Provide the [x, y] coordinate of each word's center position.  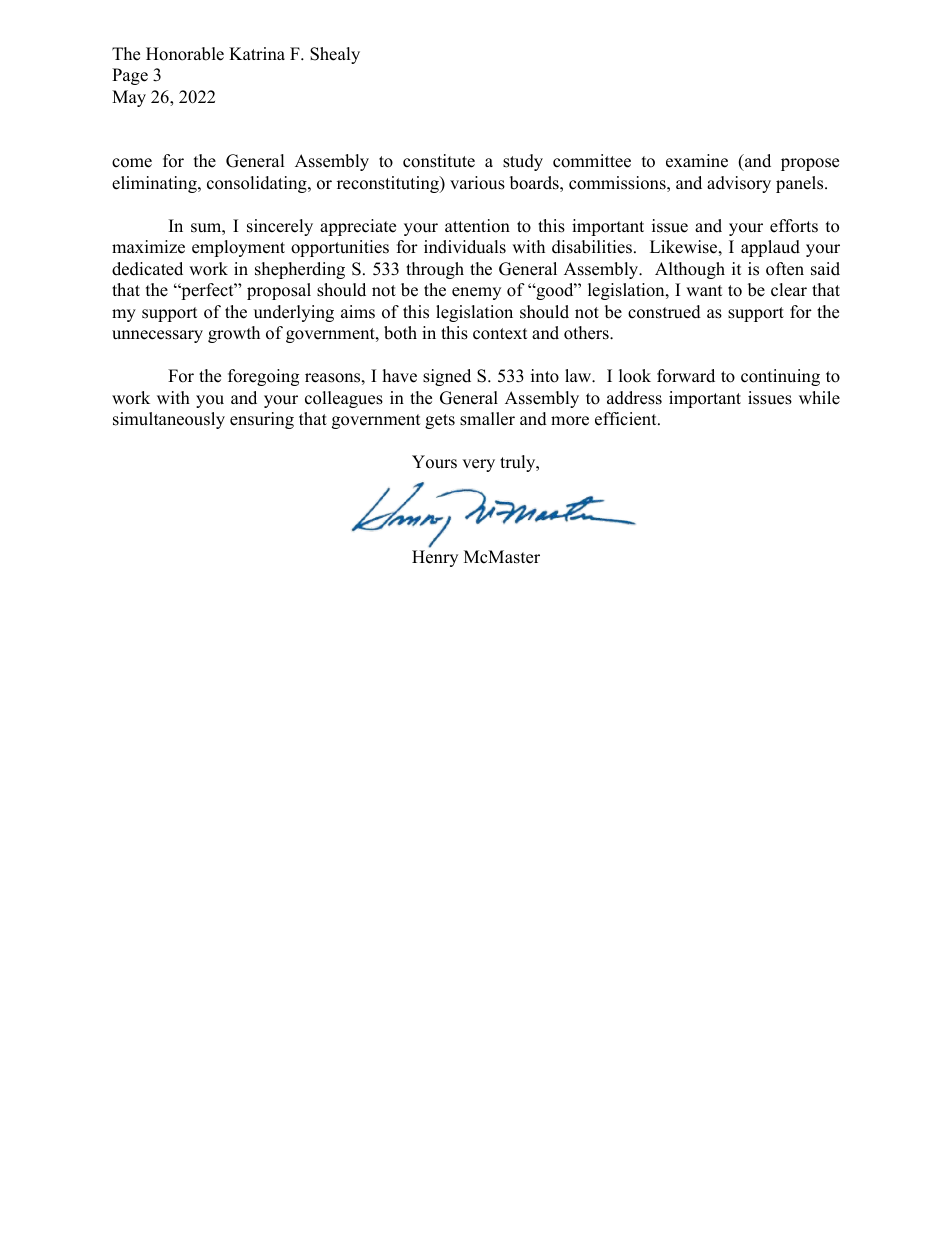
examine [697, 161]
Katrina [257, 53]
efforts [794, 226]
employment [238, 248]
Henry [435, 558]
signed [447, 377]
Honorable [185, 54]
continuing [780, 377]
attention [477, 226]
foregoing [263, 377]
